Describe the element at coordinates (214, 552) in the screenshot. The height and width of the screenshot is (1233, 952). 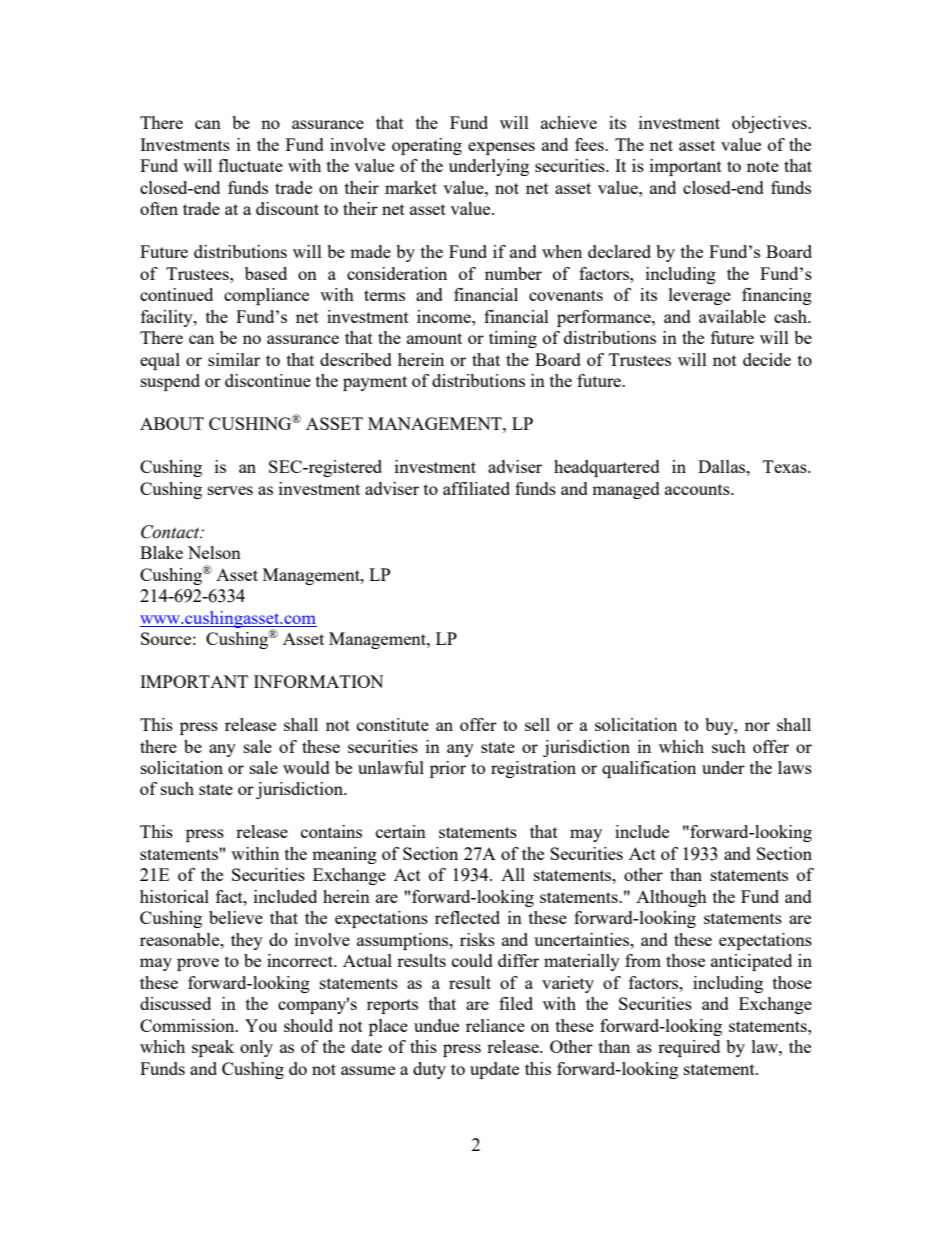
I see `Nelson` at that location.
